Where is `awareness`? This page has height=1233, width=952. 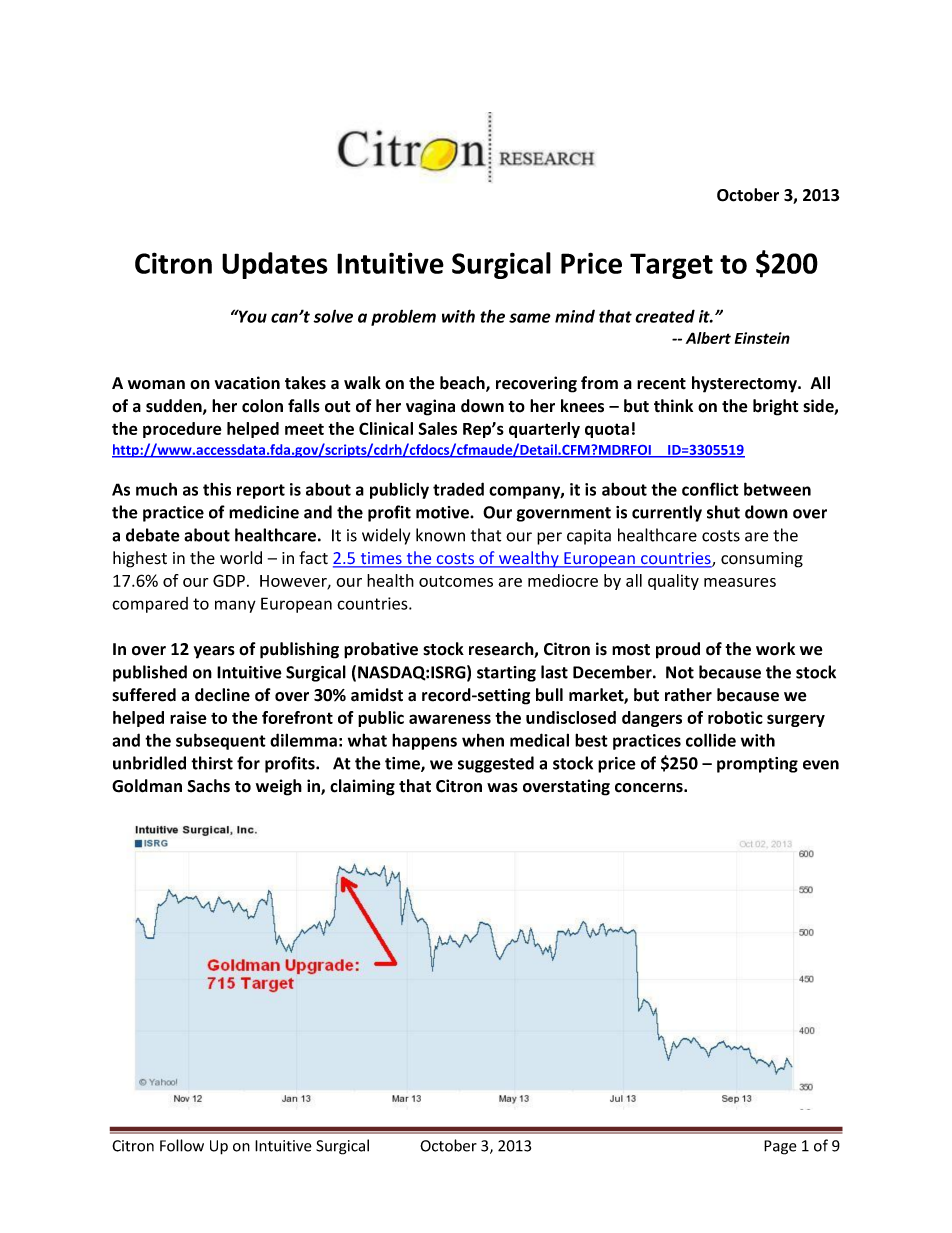 awareness is located at coordinates (450, 719).
